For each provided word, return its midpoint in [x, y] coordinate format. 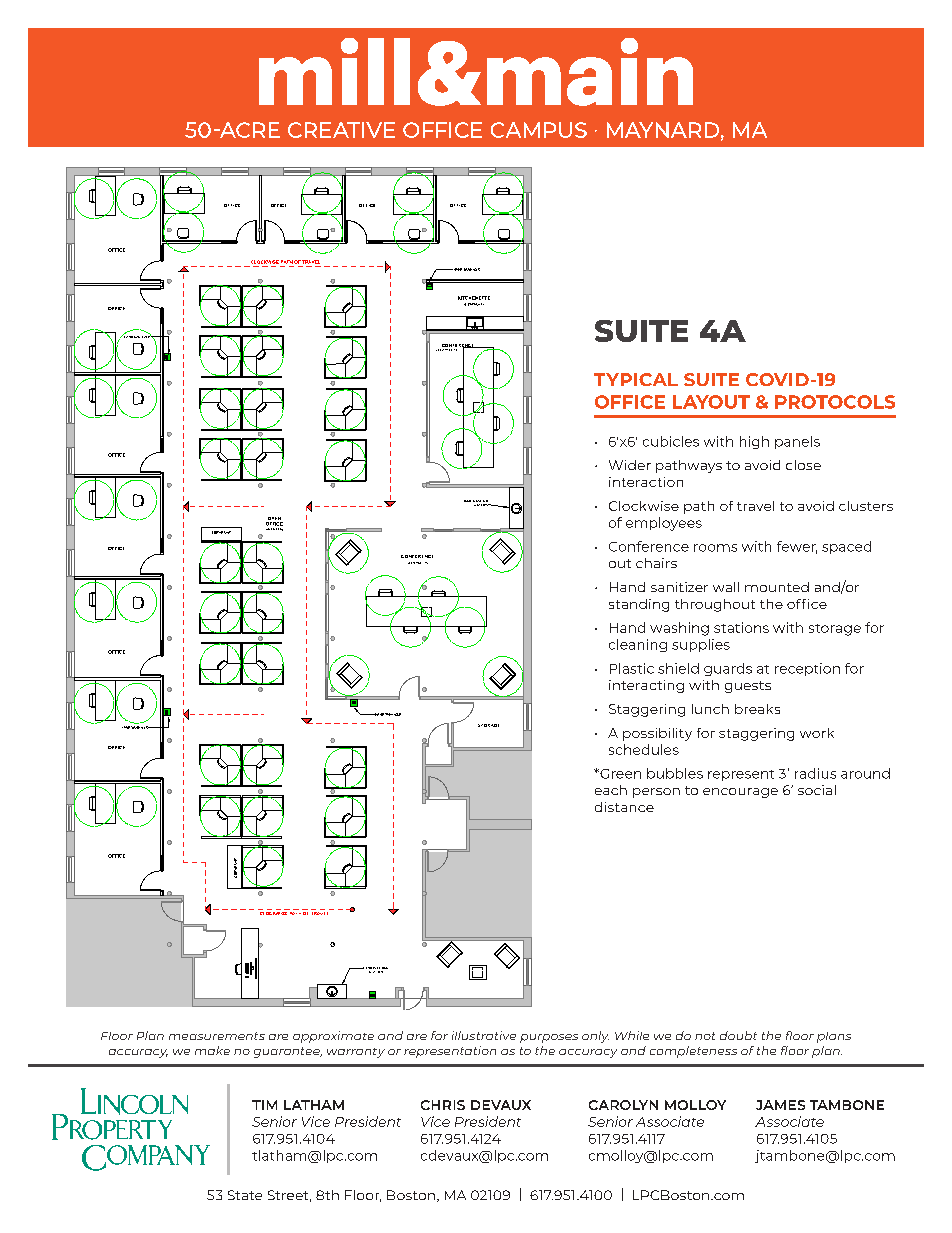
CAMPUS [539, 130]
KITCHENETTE [474, 298]
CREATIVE [341, 130]
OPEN [274, 520]
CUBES [277, 528]
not [705, 1036]
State [245, 1195]
